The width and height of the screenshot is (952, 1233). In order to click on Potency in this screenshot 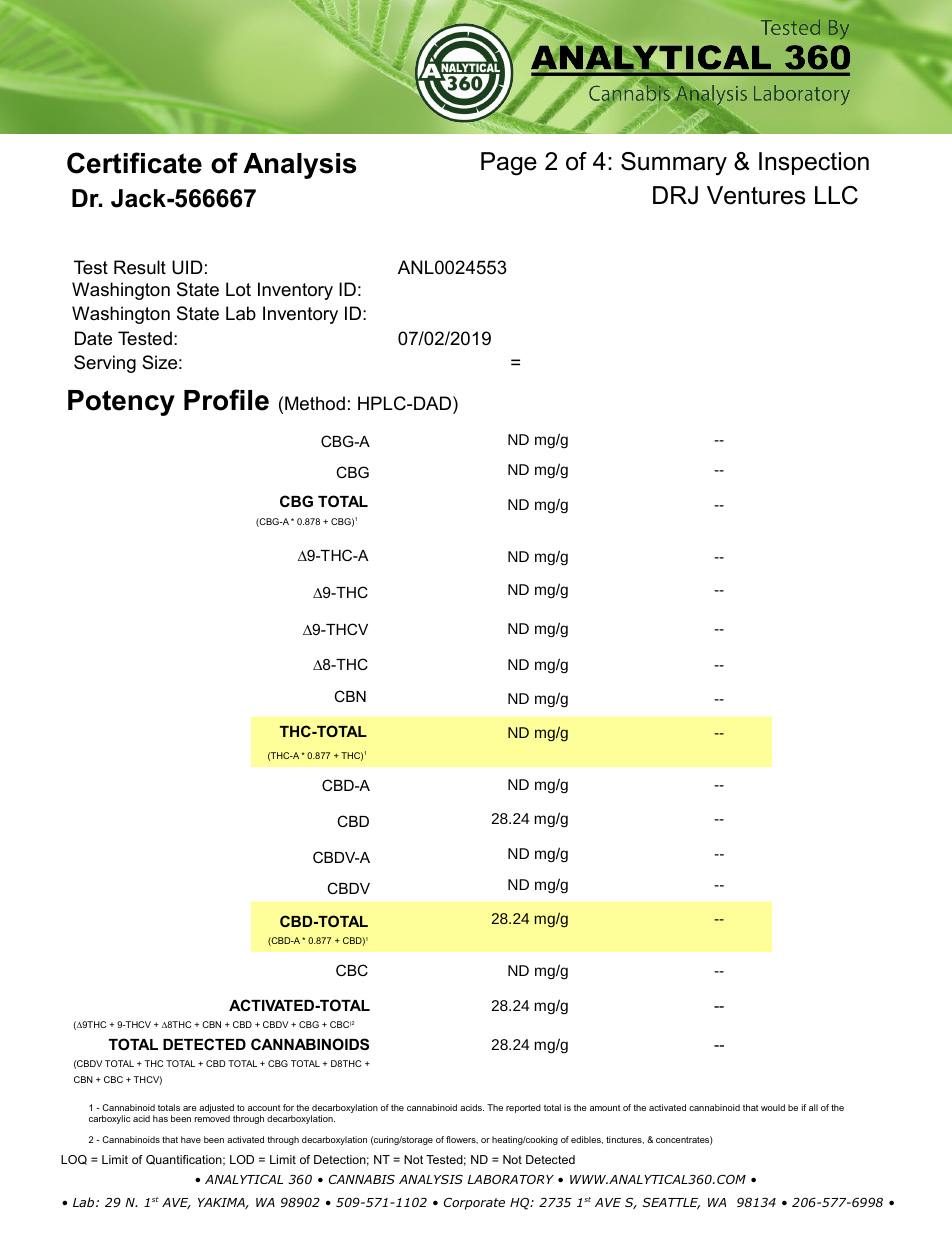, I will do `click(121, 403)`.
